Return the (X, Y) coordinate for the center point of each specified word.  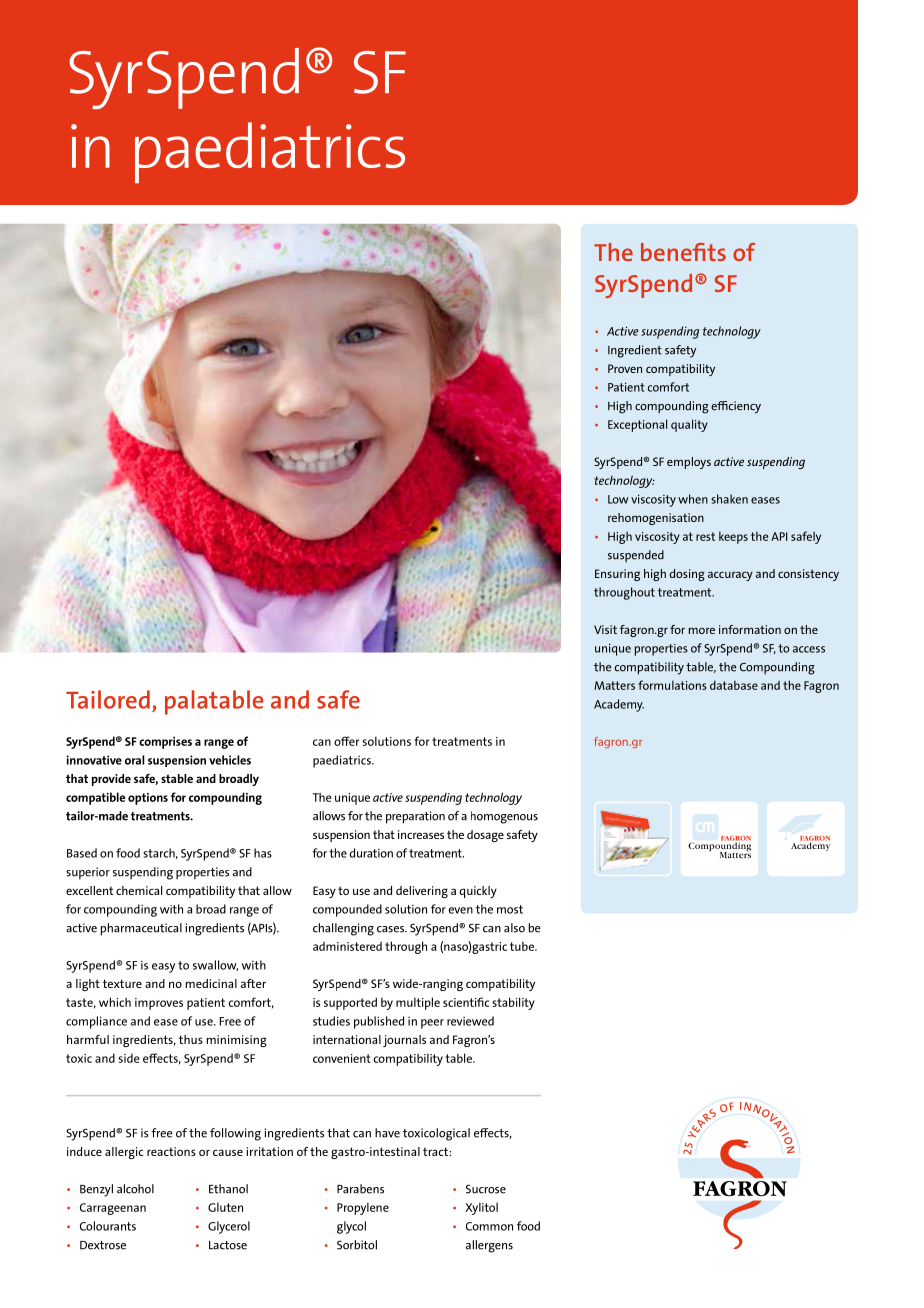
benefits (683, 252)
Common (489, 1226)
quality (689, 425)
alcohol (135, 1189)
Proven (625, 368)
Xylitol (481, 1208)
